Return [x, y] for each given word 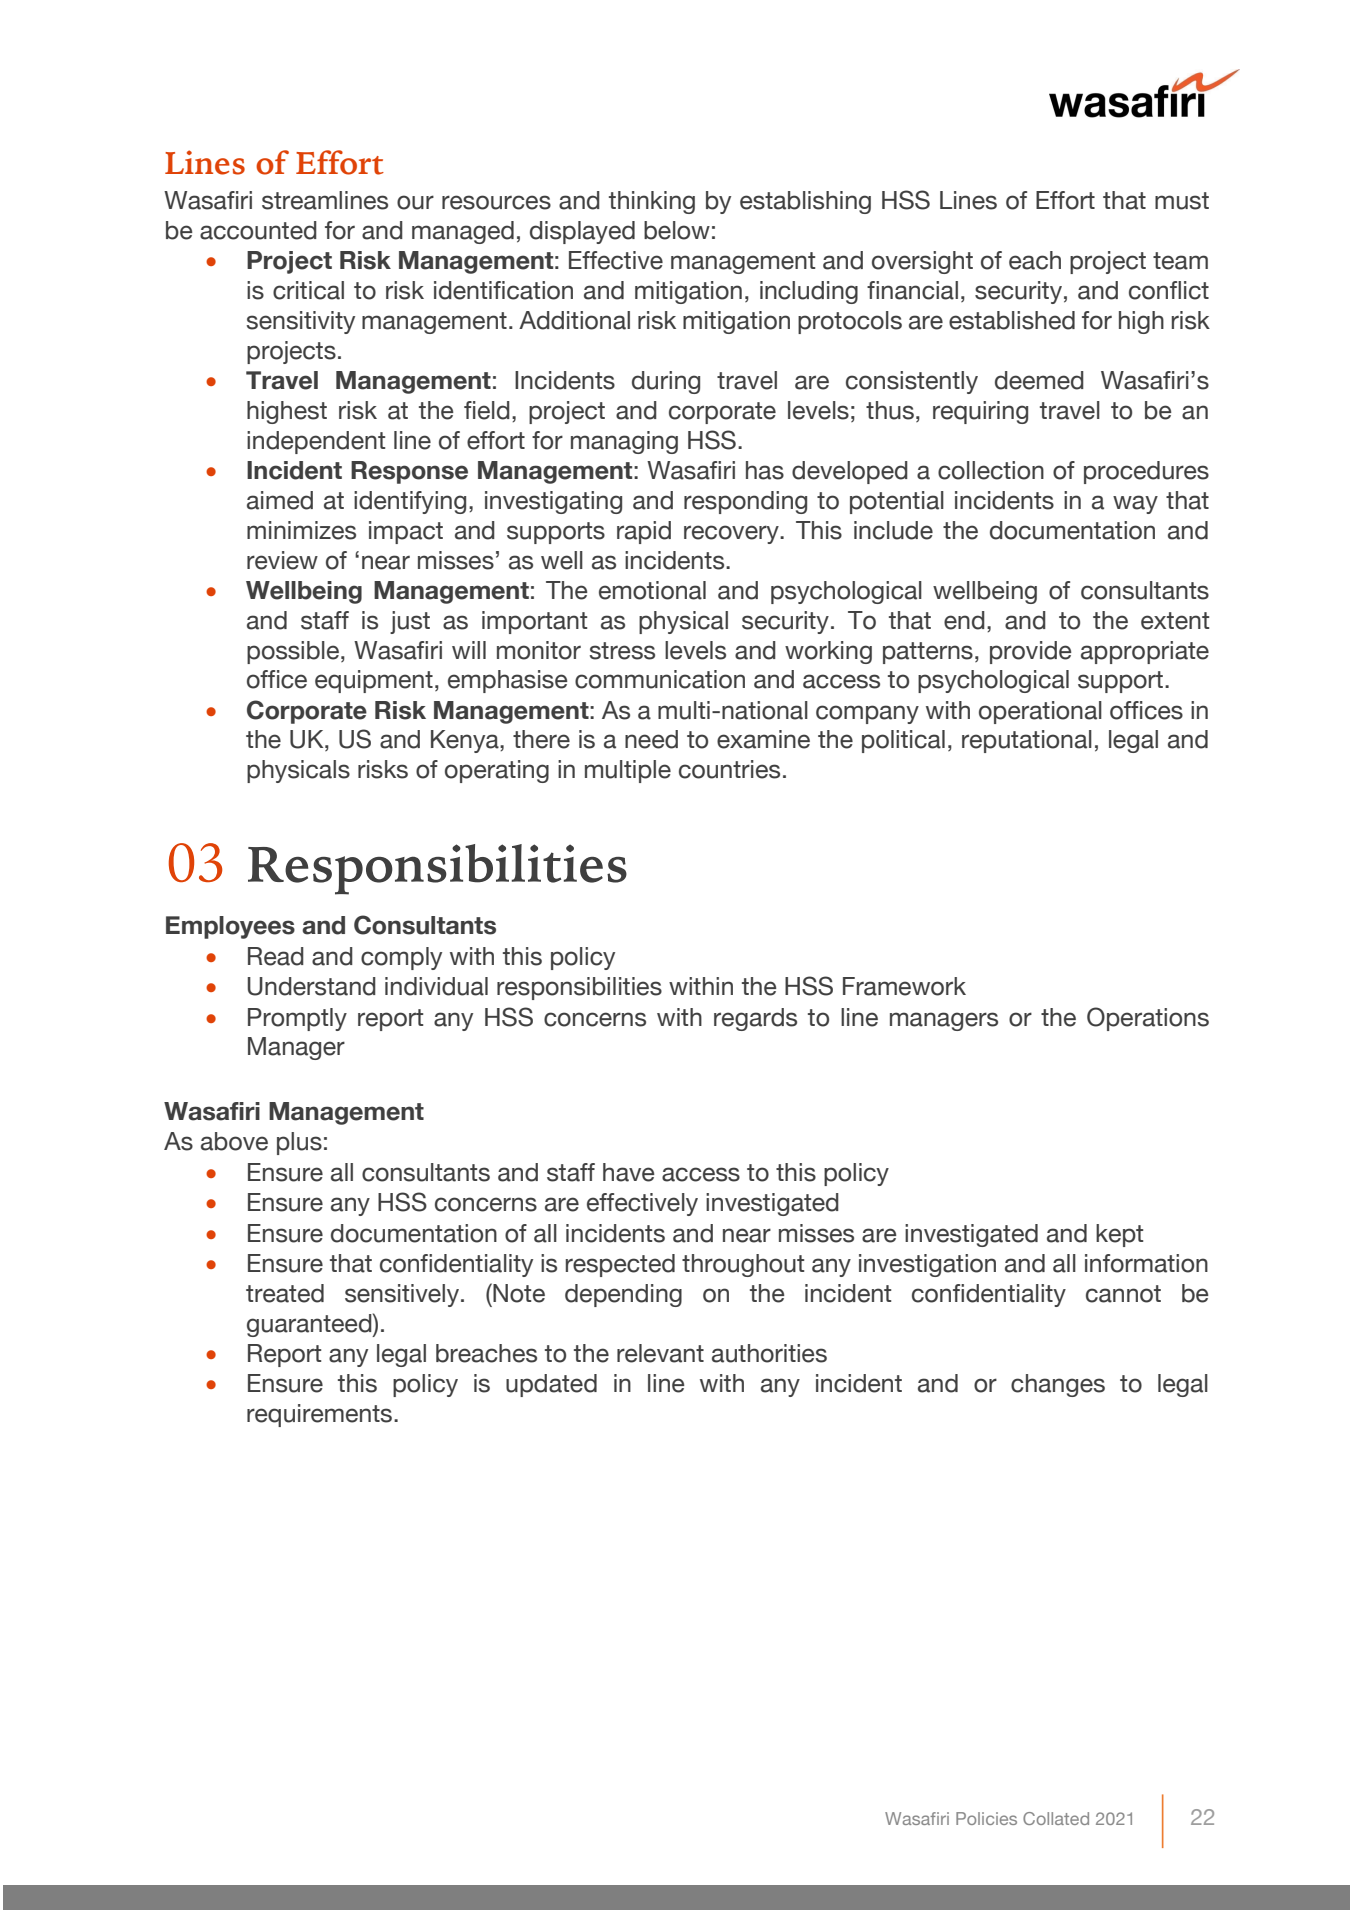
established [1012, 320]
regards [755, 1019]
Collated [1056, 1818]
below [677, 230]
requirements [319, 1415]
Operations [1148, 1019]
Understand [312, 986]
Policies [986, 1818]
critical [308, 290]
